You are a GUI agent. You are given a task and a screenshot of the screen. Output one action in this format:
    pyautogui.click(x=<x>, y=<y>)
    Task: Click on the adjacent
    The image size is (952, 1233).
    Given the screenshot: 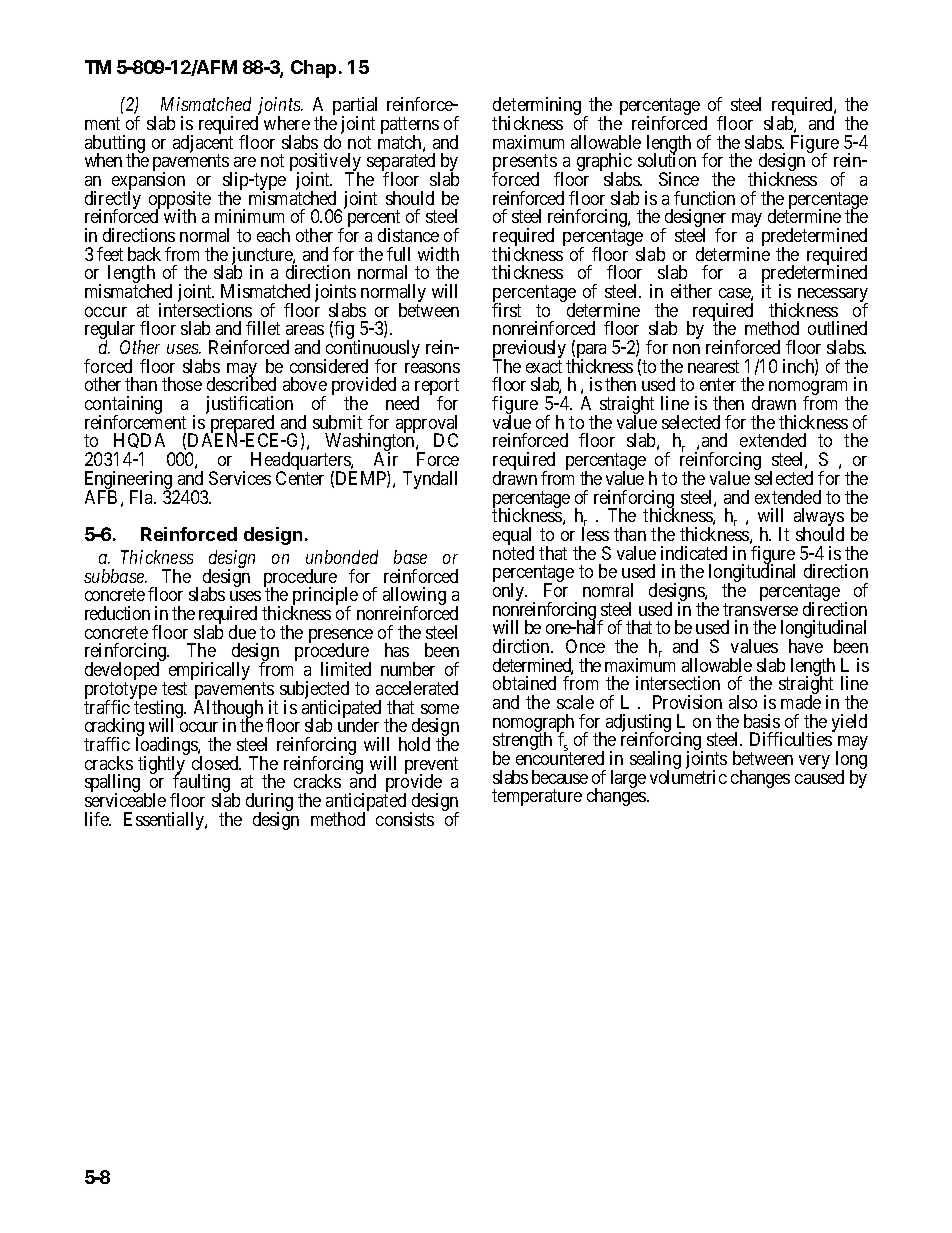 What is the action you would take?
    pyautogui.click(x=203, y=145)
